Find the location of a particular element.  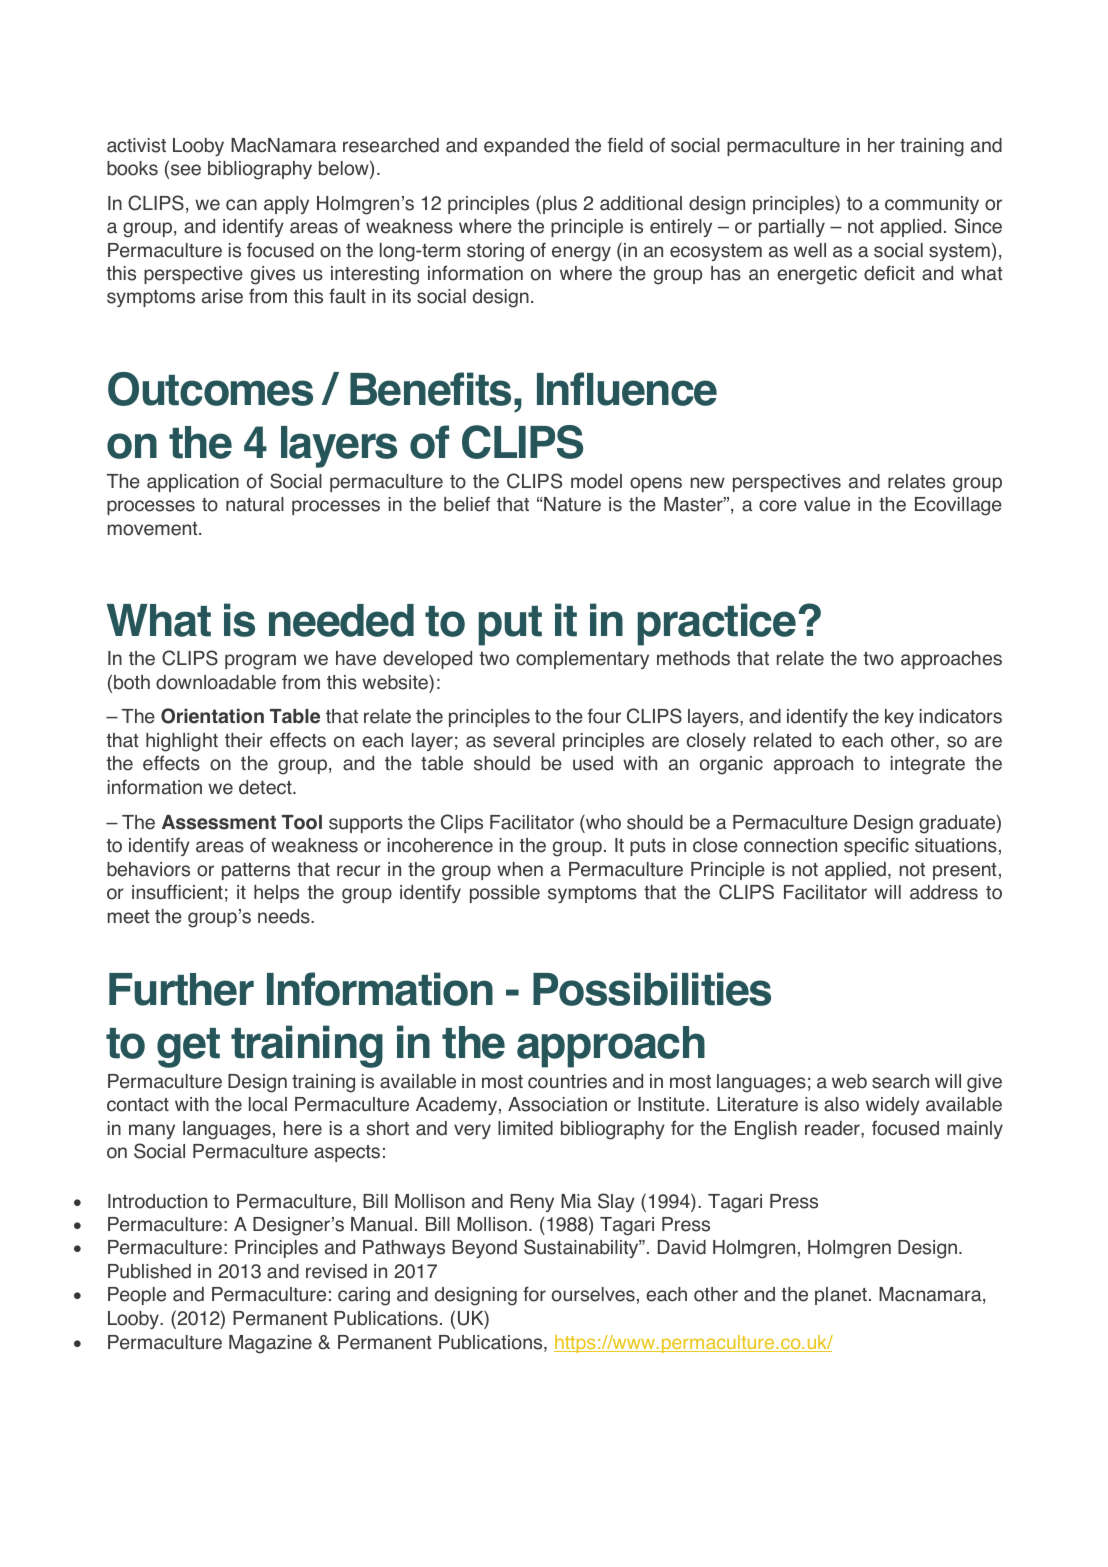

ourselves is located at coordinates (593, 1294).
